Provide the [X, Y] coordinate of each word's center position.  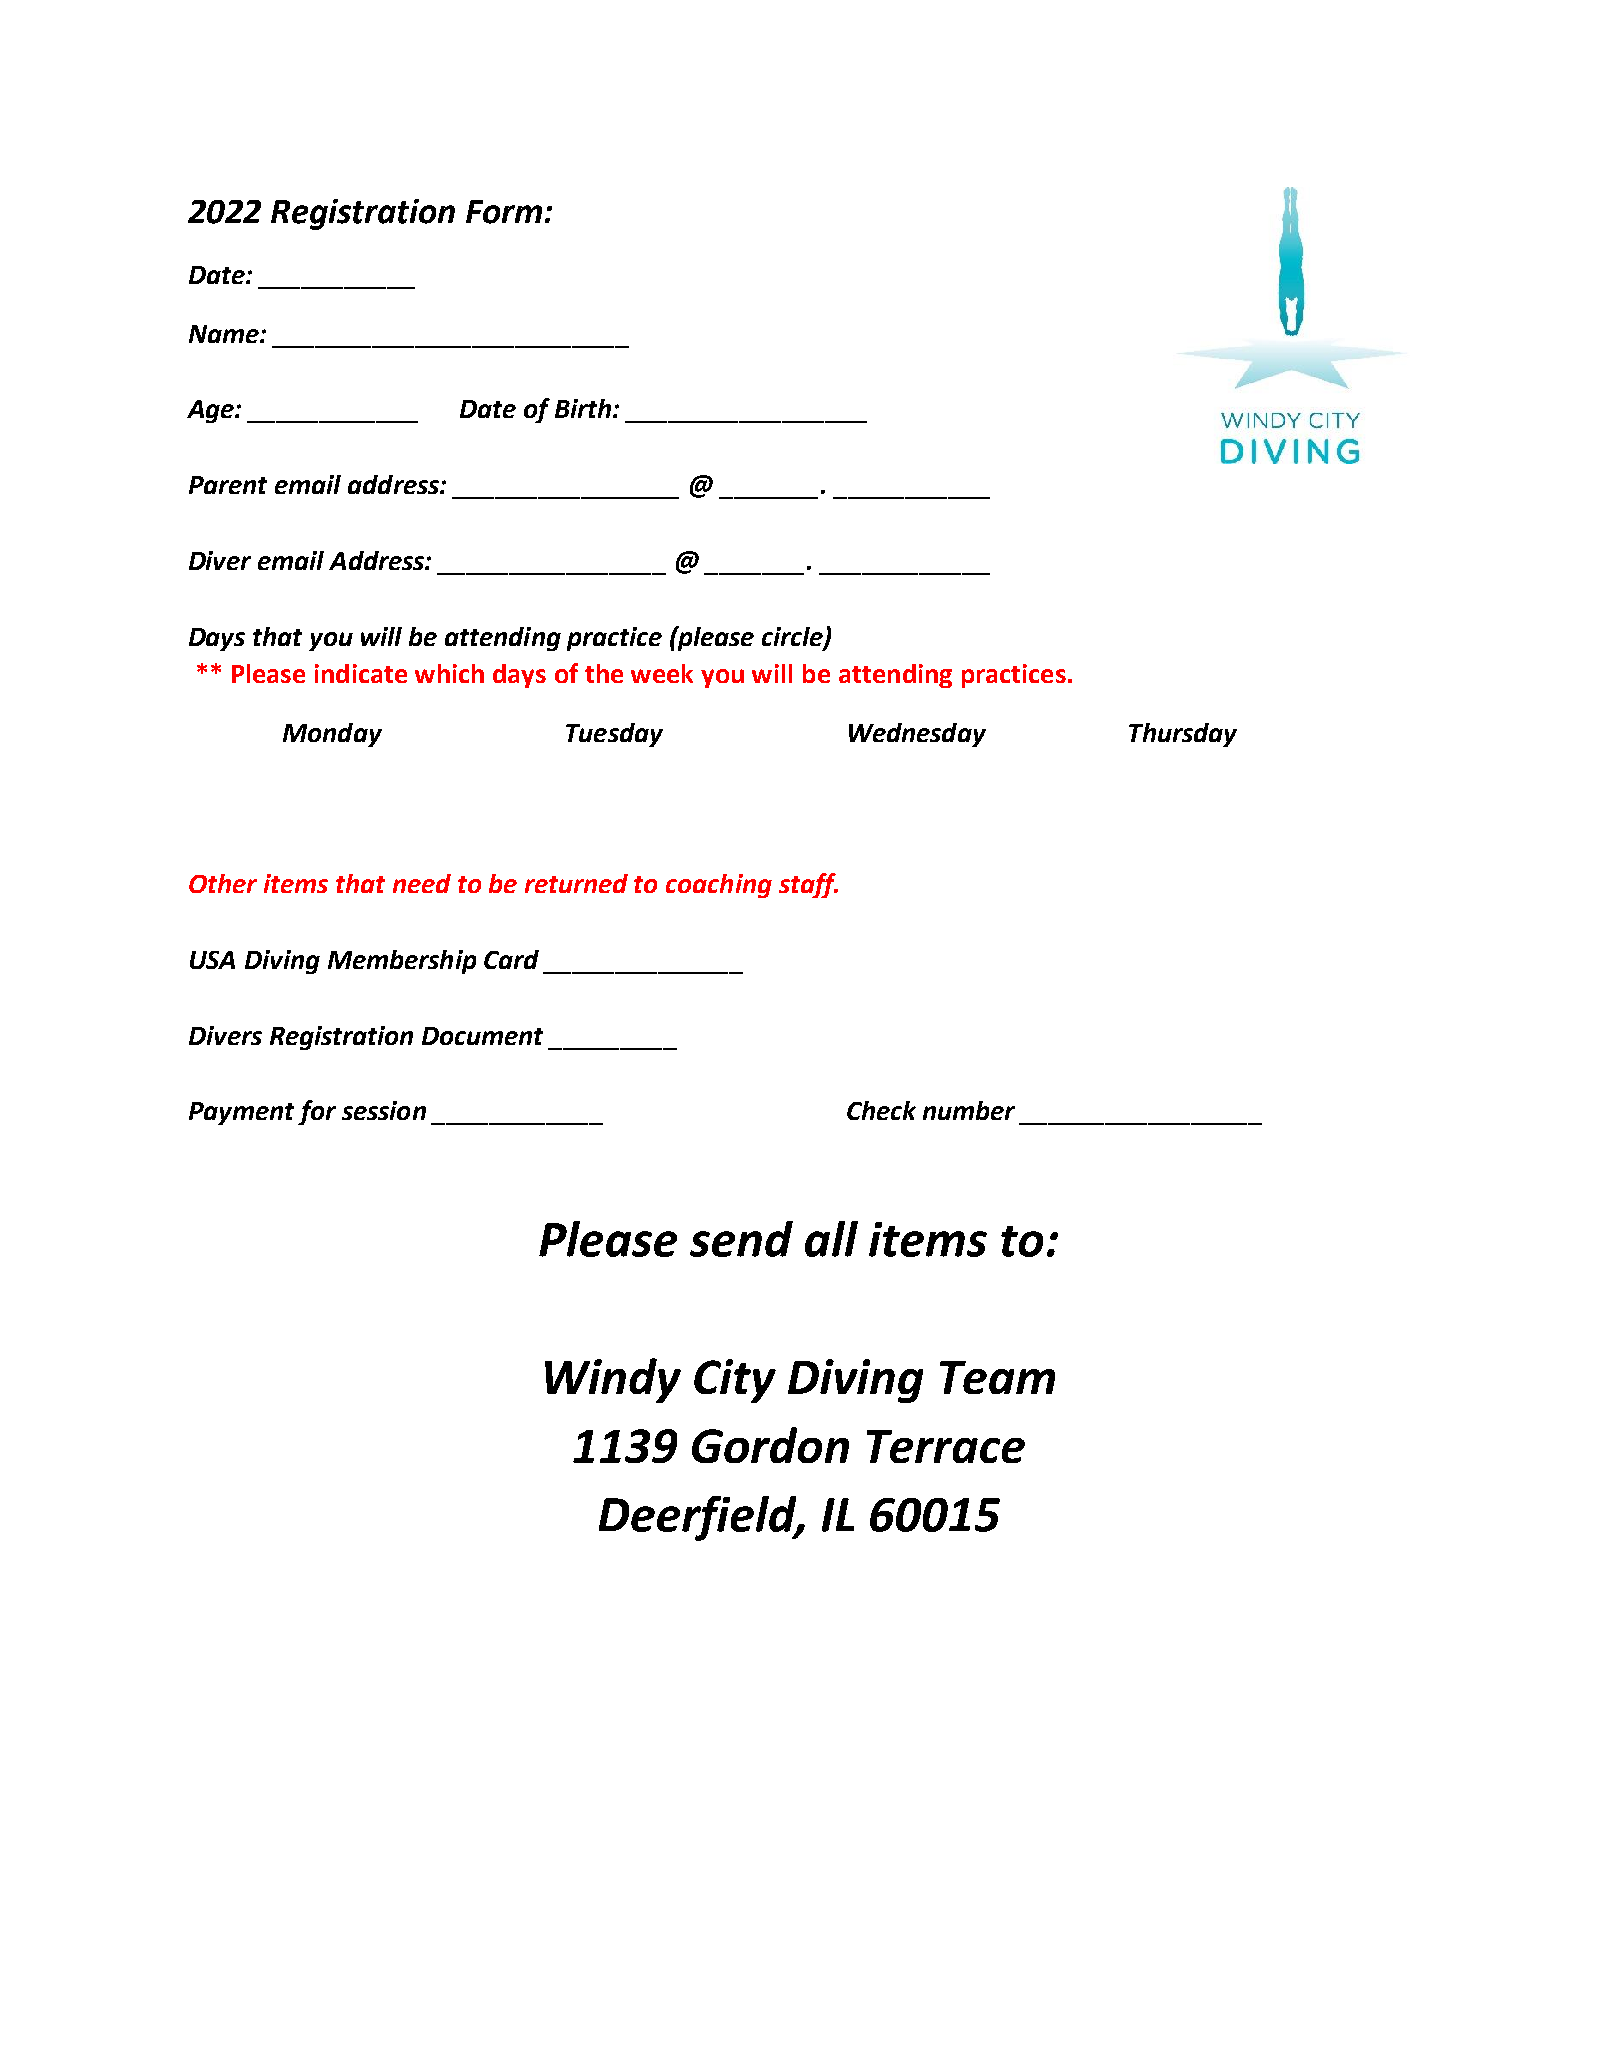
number [969, 1110]
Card [511, 959]
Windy [613, 1380]
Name [225, 334]
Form [504, 212]
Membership [402, 962]
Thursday [1183, 735]
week [662, 673]
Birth [583, 408]
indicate [361, 673]
